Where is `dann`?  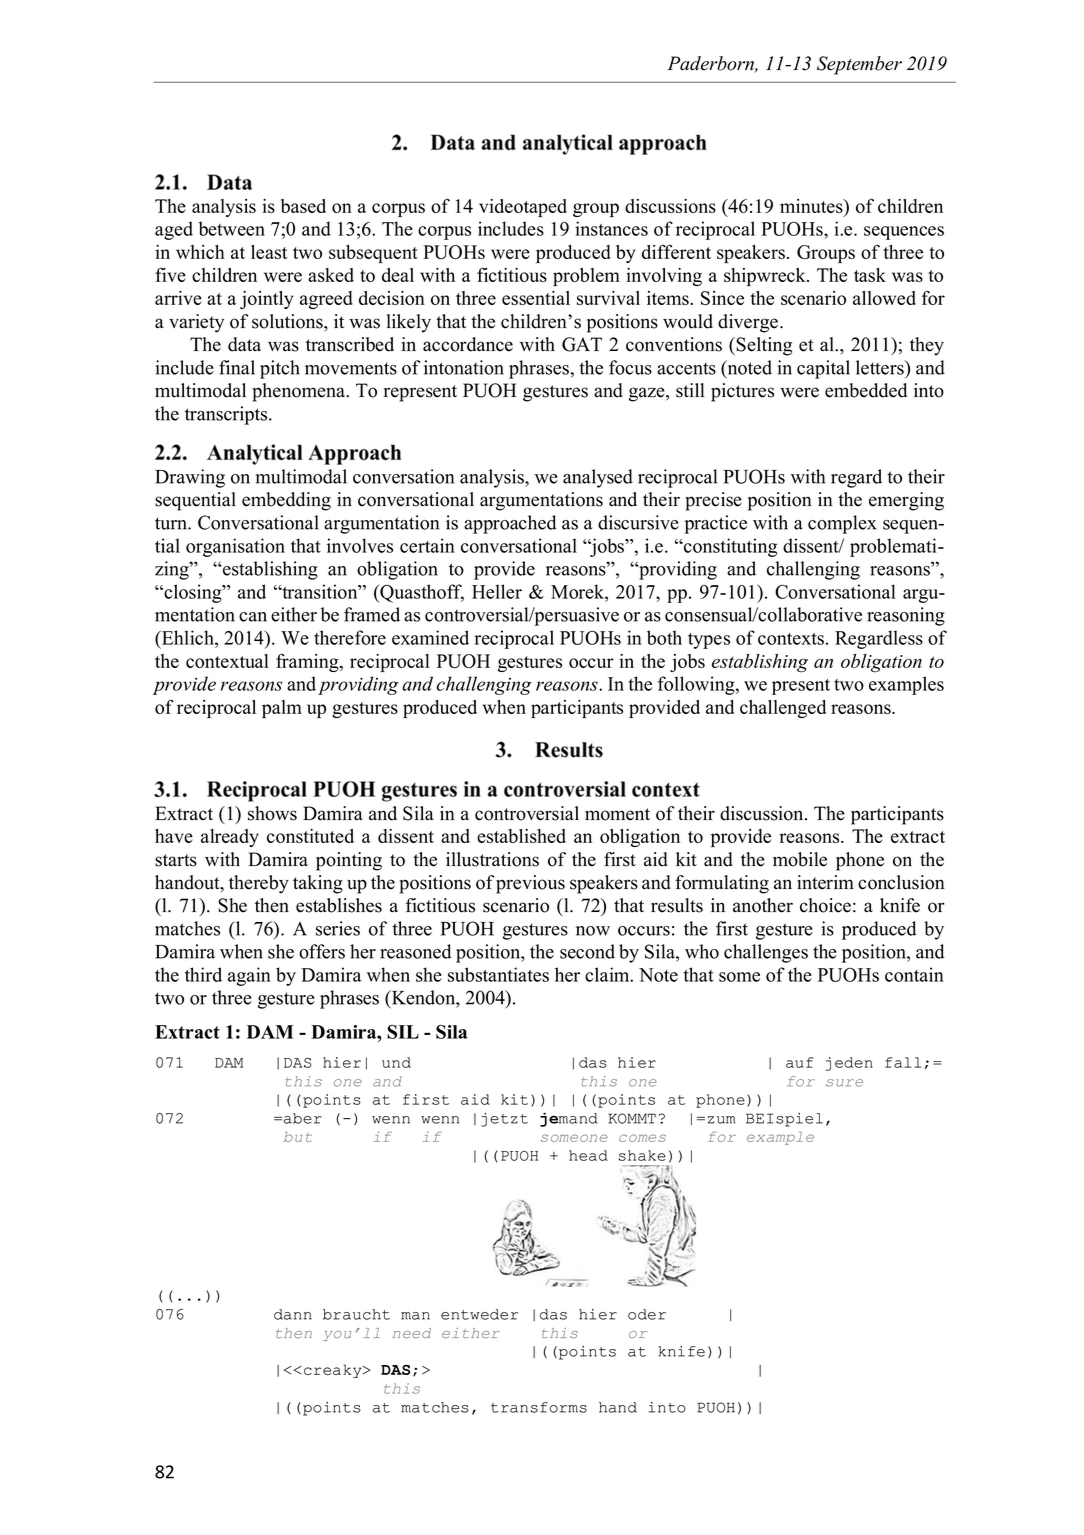
dann is located at coordinates (293, 1314).
